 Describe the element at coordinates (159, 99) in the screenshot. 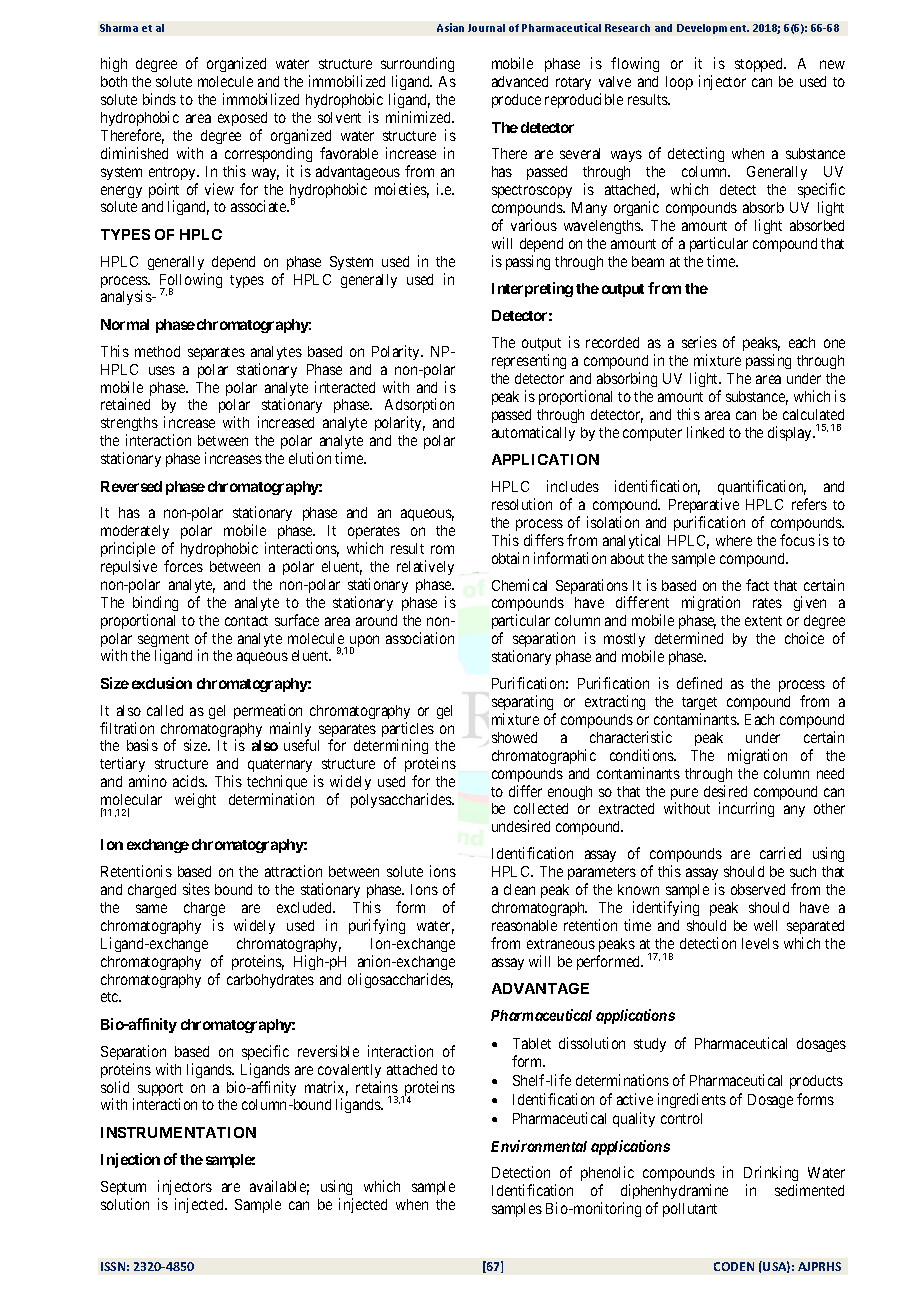

I see `binds` at that location.
